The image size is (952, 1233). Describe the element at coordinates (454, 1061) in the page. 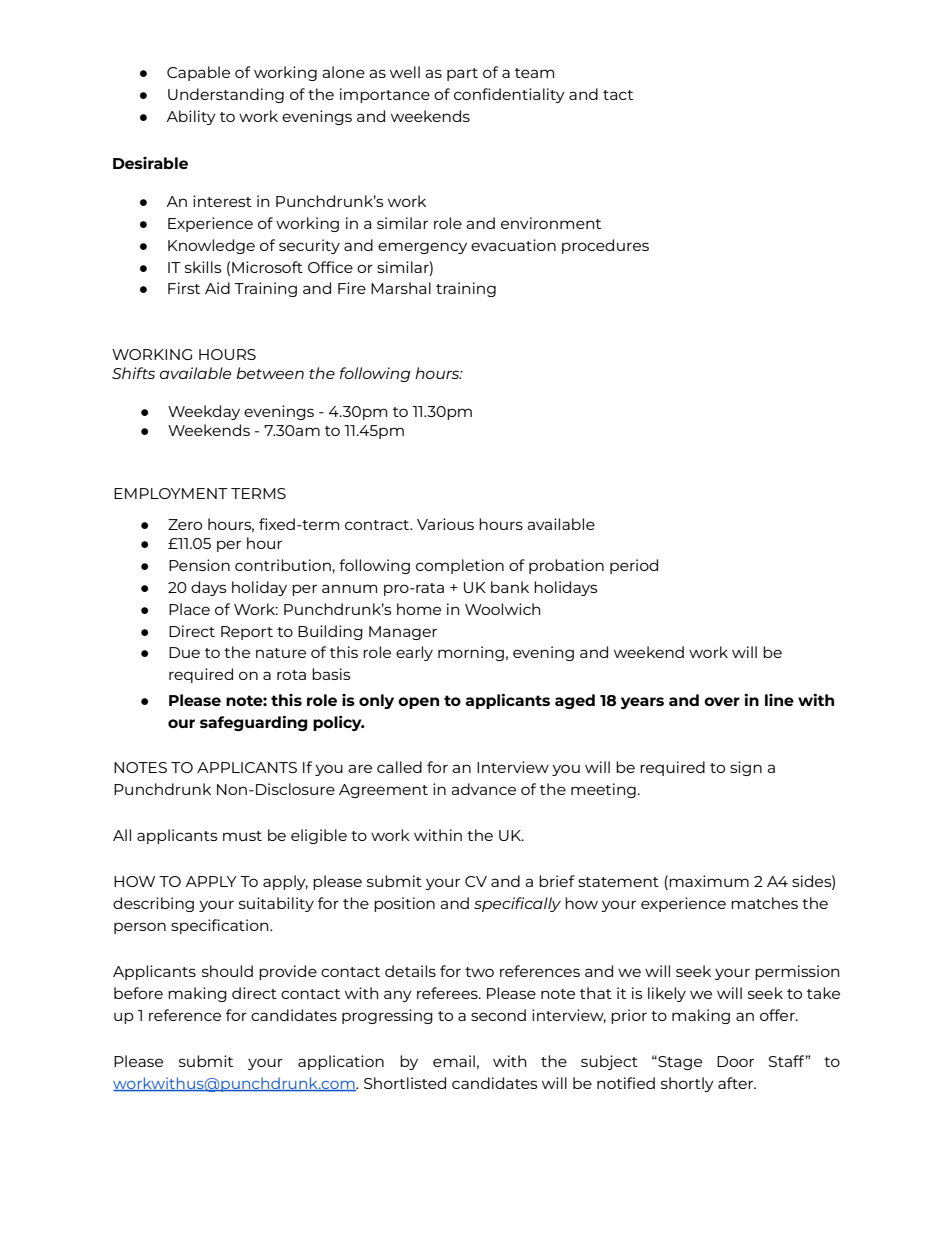

I see `email` at that location.
